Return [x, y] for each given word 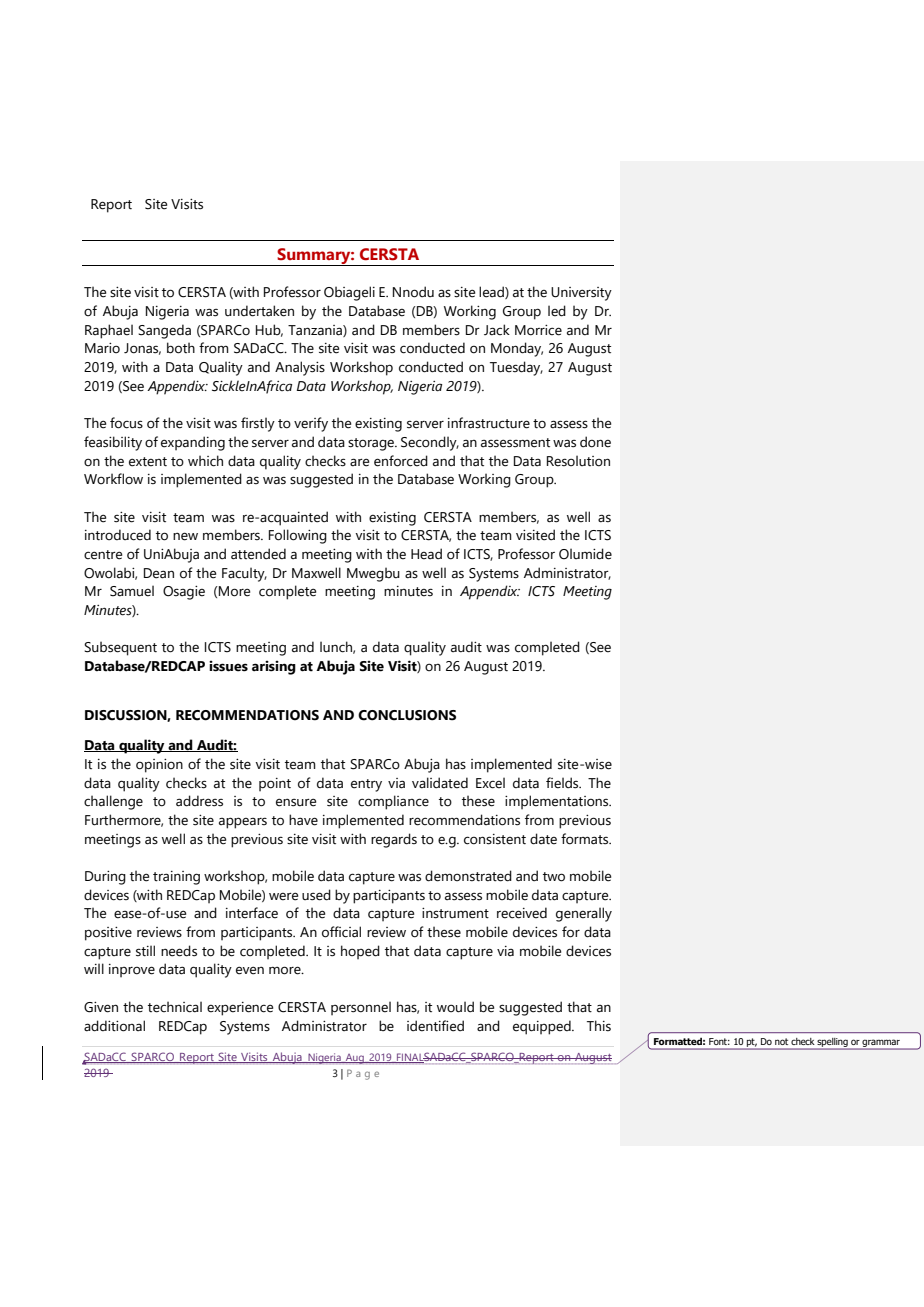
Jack [497, 330]
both [181, 348]
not [781, 1041]
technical [175, 1007]
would [455, 1007]
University [581, 294]
